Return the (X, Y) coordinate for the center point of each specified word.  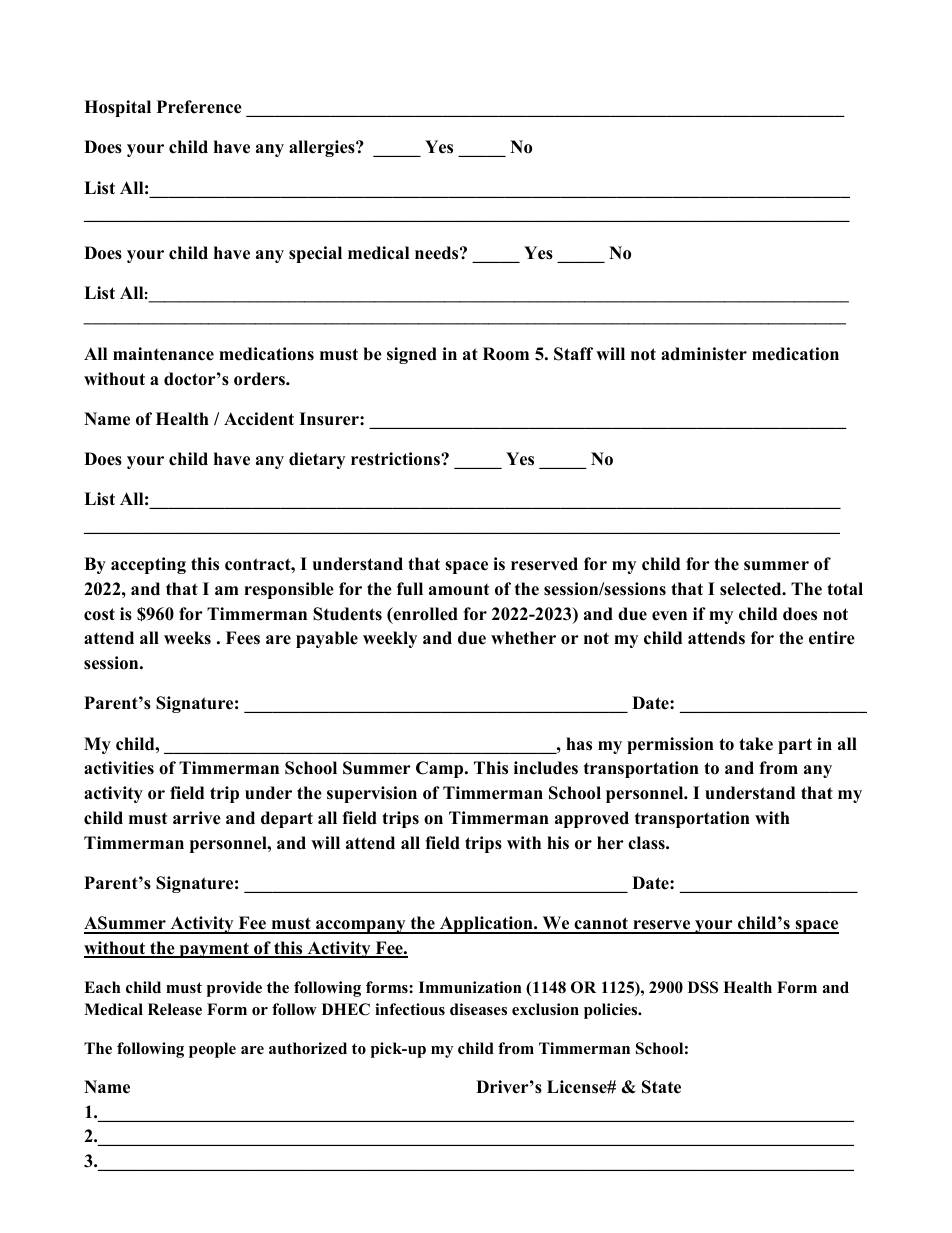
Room (506, 354)
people (212, 1050)
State (661, 1087)
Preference (199, 107)
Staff (573, 354)
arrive (197, 818)
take (756, 744)
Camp (441, 769)
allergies (323, 148)
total (845, 589)
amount (459, 590)
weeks (187, 638)
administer (704, 354)
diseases (478, 1009)
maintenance (163, 354)
